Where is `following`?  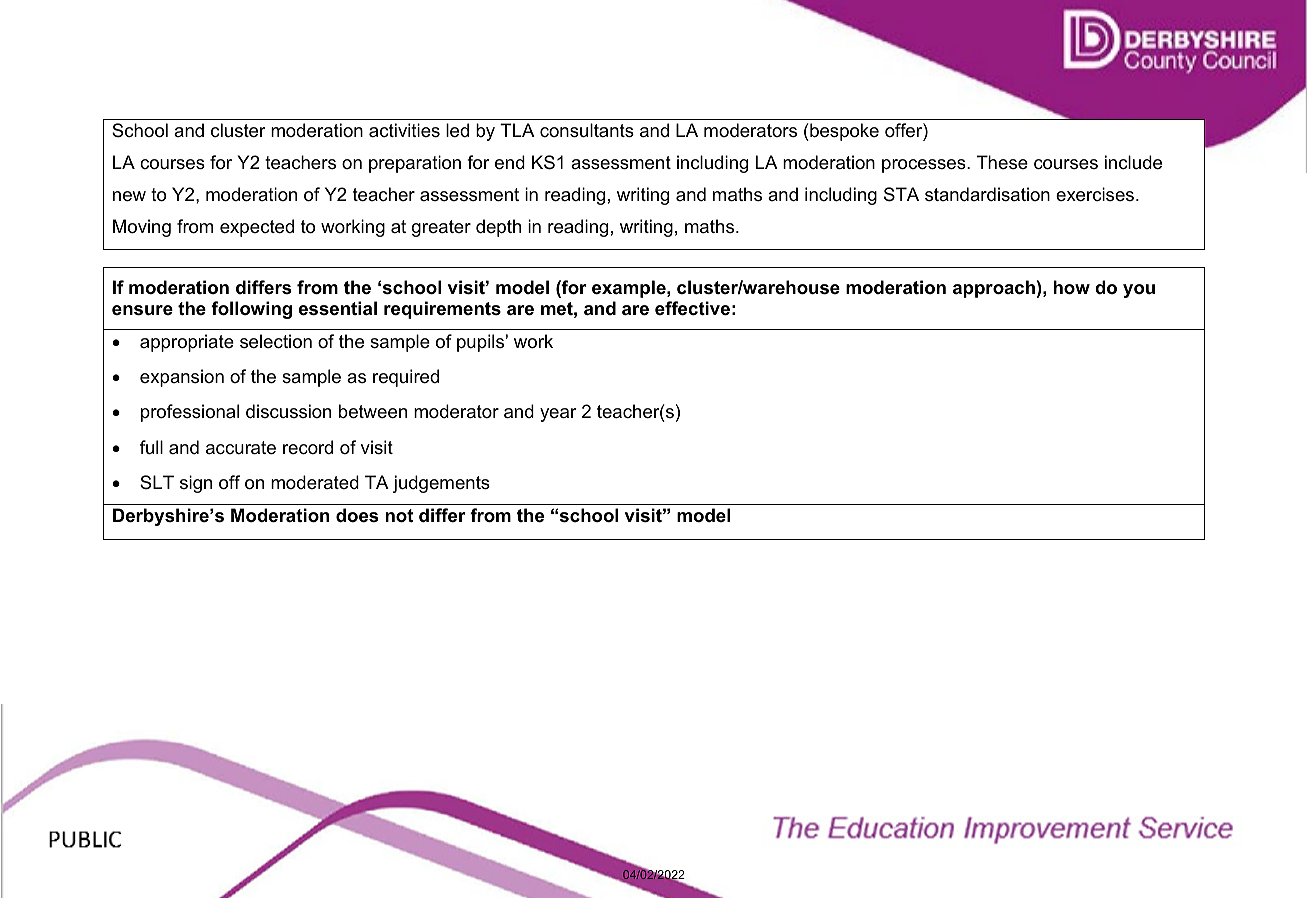 following is located at coordinates (251, 310).
